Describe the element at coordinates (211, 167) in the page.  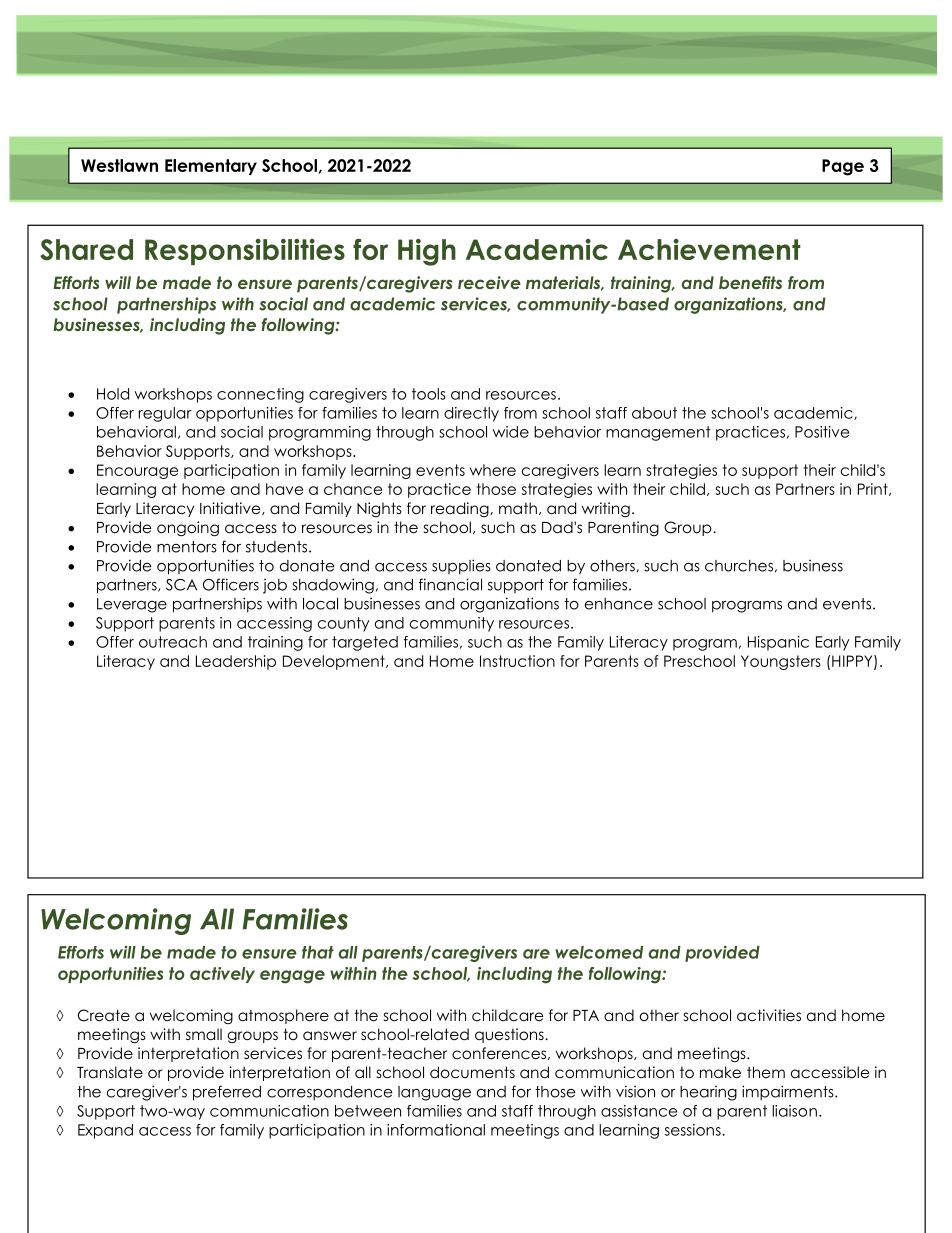
I see `Elementary` at that location.
